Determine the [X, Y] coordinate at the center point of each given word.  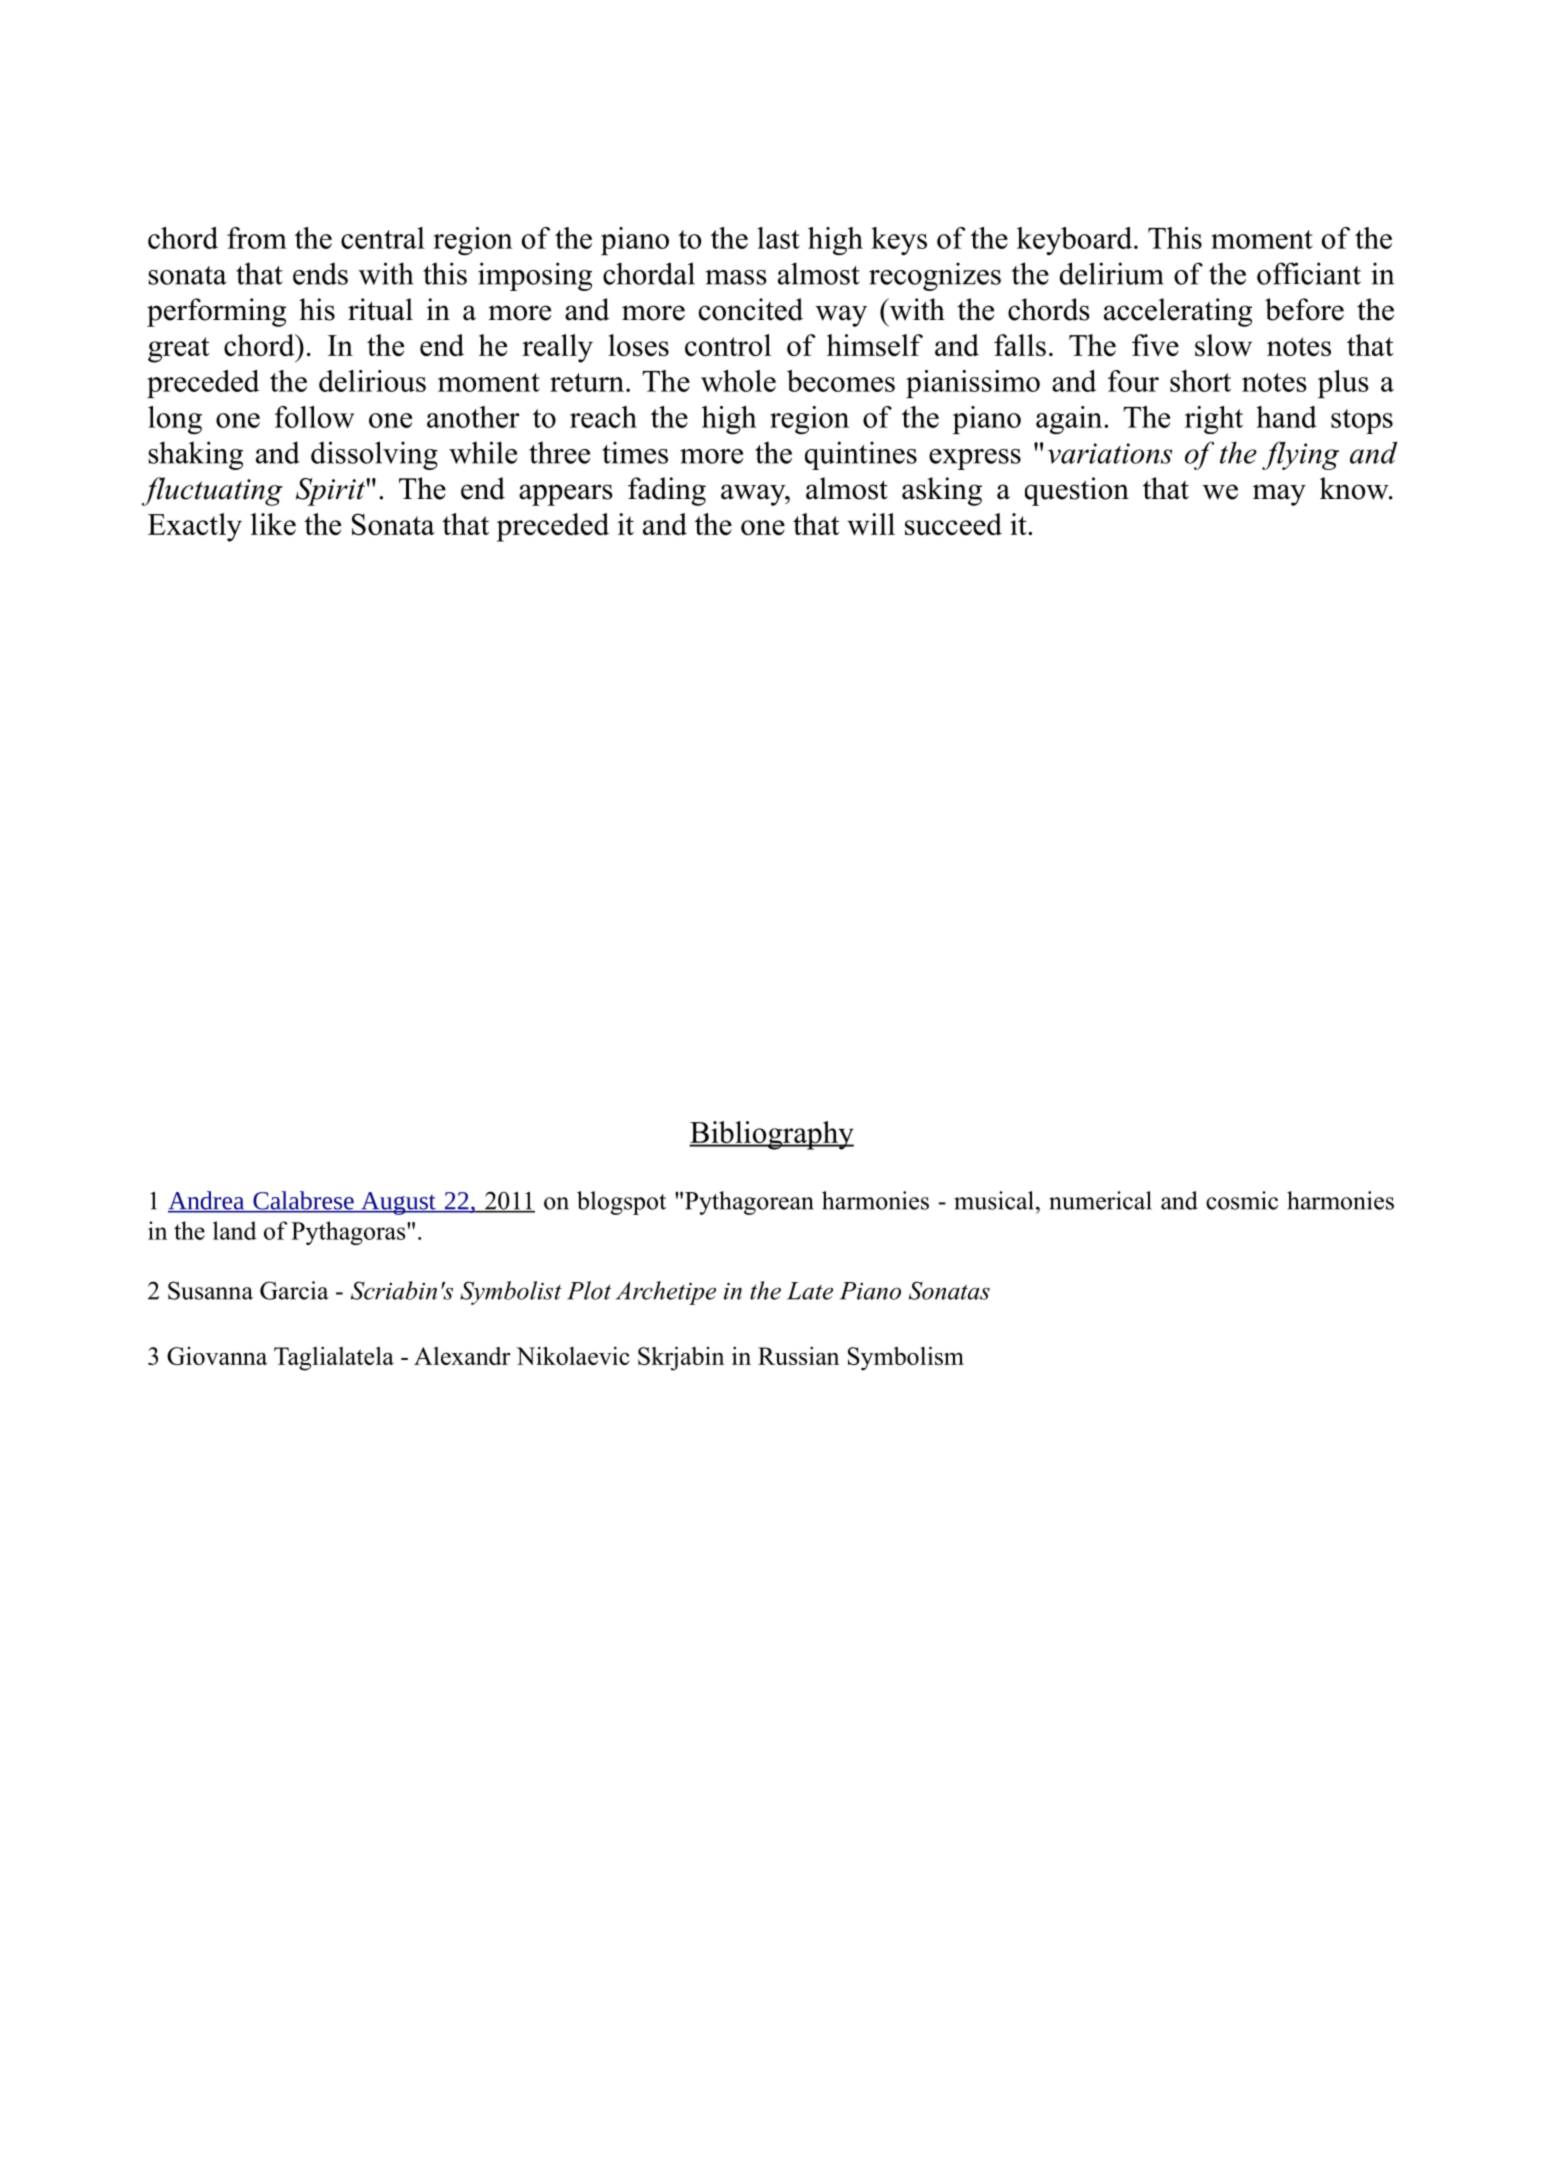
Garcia [294, 1290]
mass [736, 277]
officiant [1309, 273]
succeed [953, 524]
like [273, 524]
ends [320, 273]
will [871, 524]
